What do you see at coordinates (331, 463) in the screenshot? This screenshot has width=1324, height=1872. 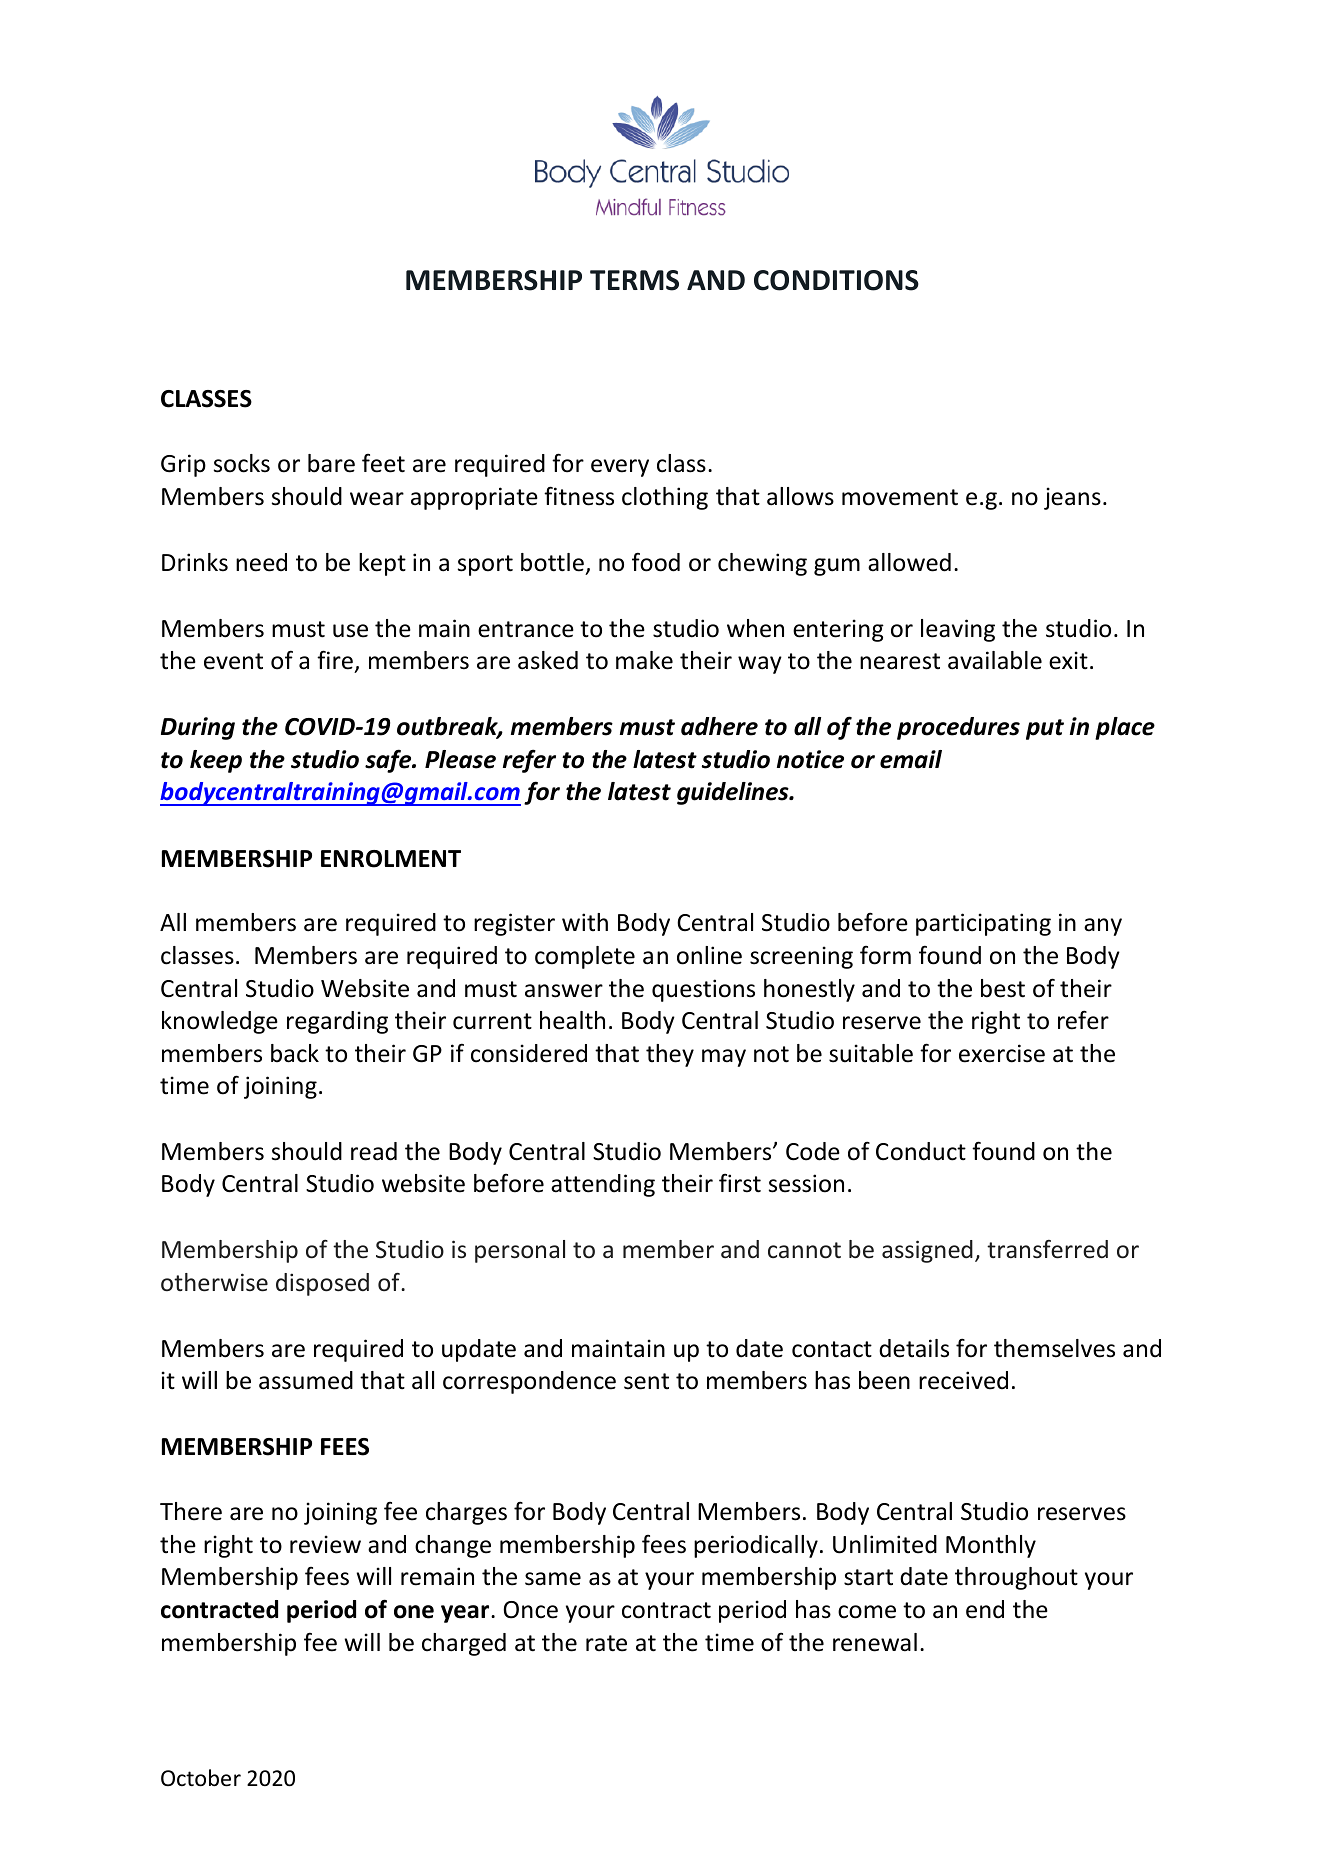 I see `bare` at bounding box center [331, 463].
